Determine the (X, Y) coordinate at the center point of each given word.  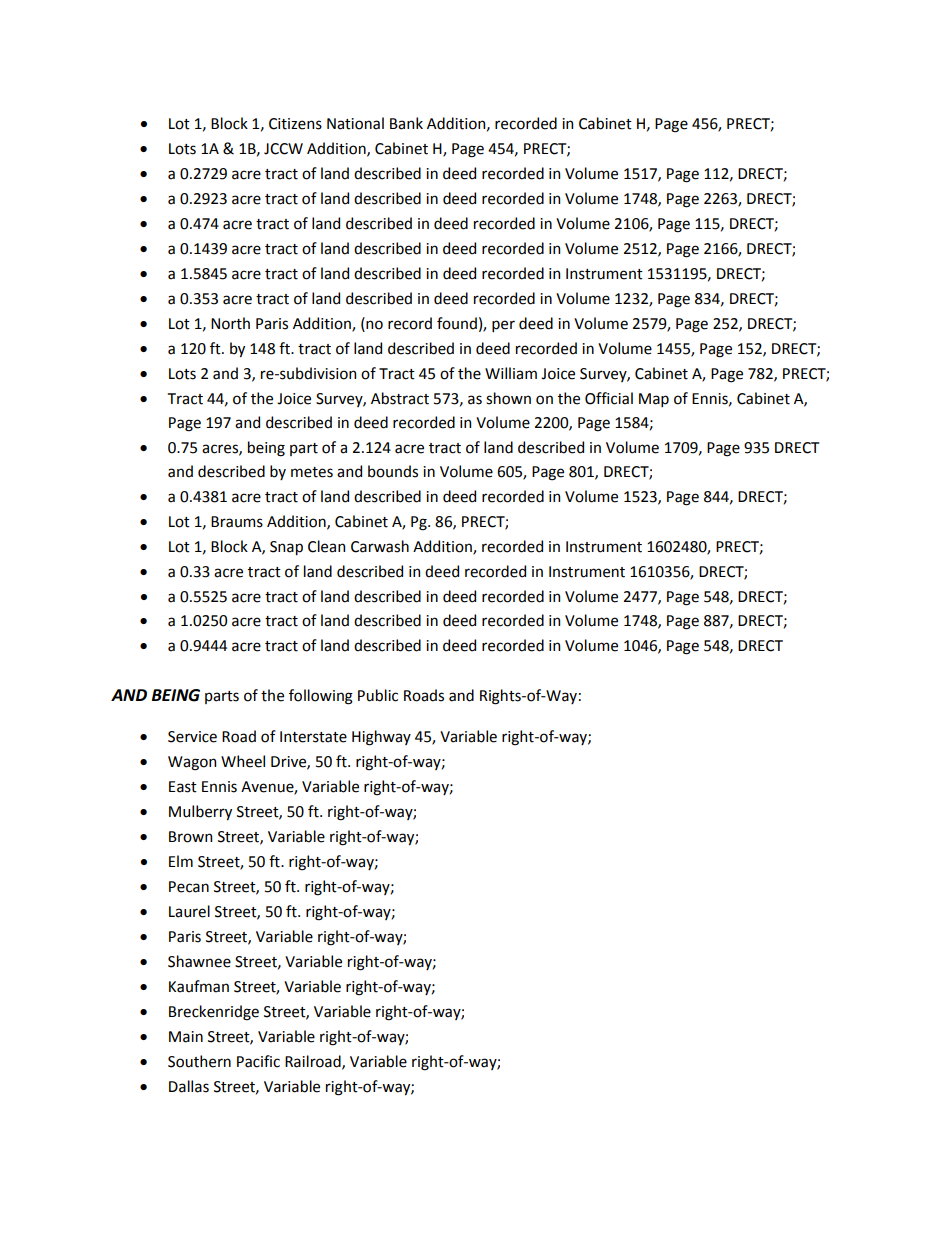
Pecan (189, 887)
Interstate (313, 737)
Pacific (258, 1061)
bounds (393, 471)
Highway (381, 738)
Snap (286, 548)
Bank (406, 123)
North (230, 323)
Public (378, 695)
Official (609, 398)
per (503, 326)
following (321, 697)
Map (654, 400)
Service (192, 737)
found (457, 323)
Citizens (295, 124)
